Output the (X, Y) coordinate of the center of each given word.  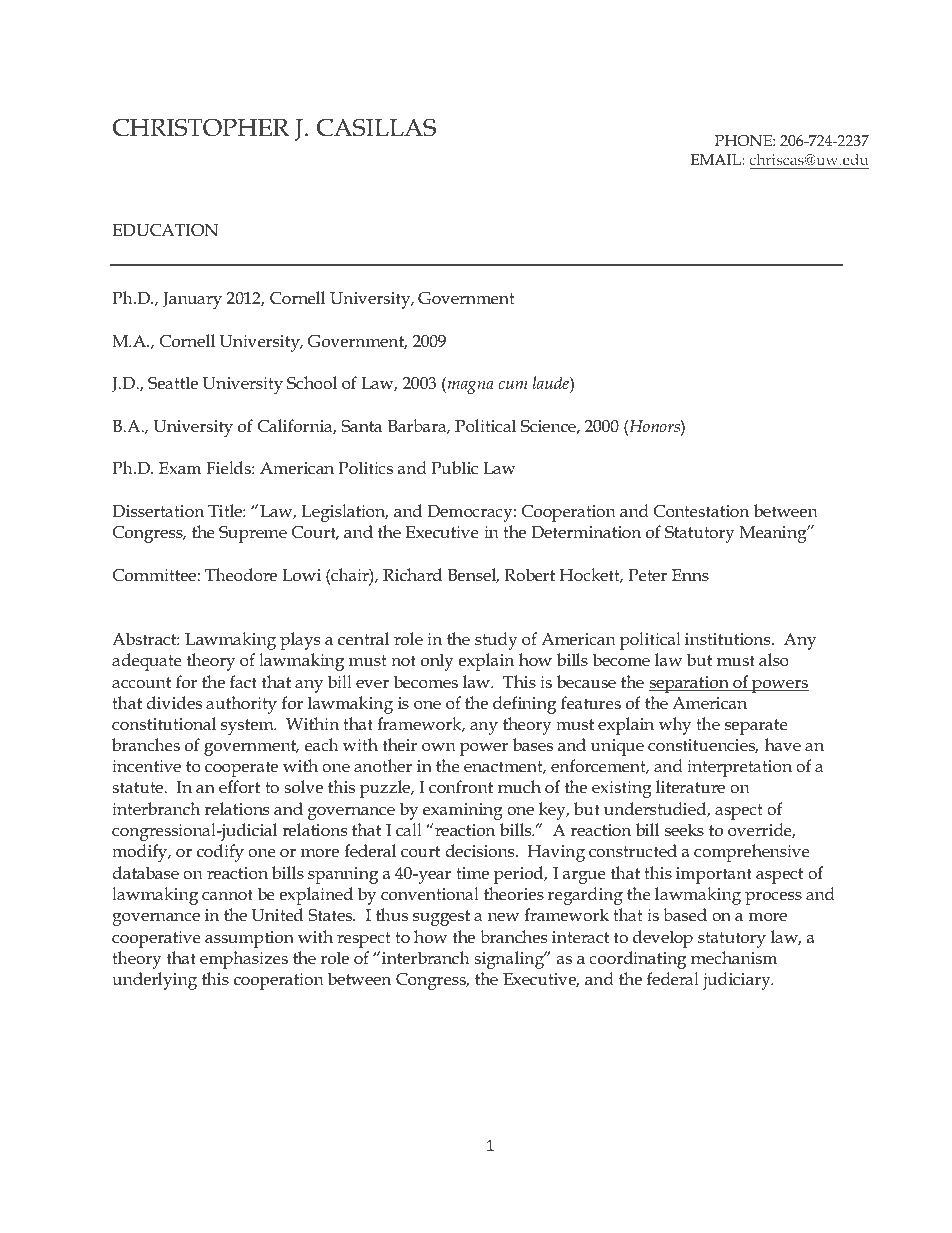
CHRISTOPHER (201, 127)
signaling (510, 960)
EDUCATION (165, 230)
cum (513, 385)
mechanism (734, 958)
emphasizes (244, 960)
